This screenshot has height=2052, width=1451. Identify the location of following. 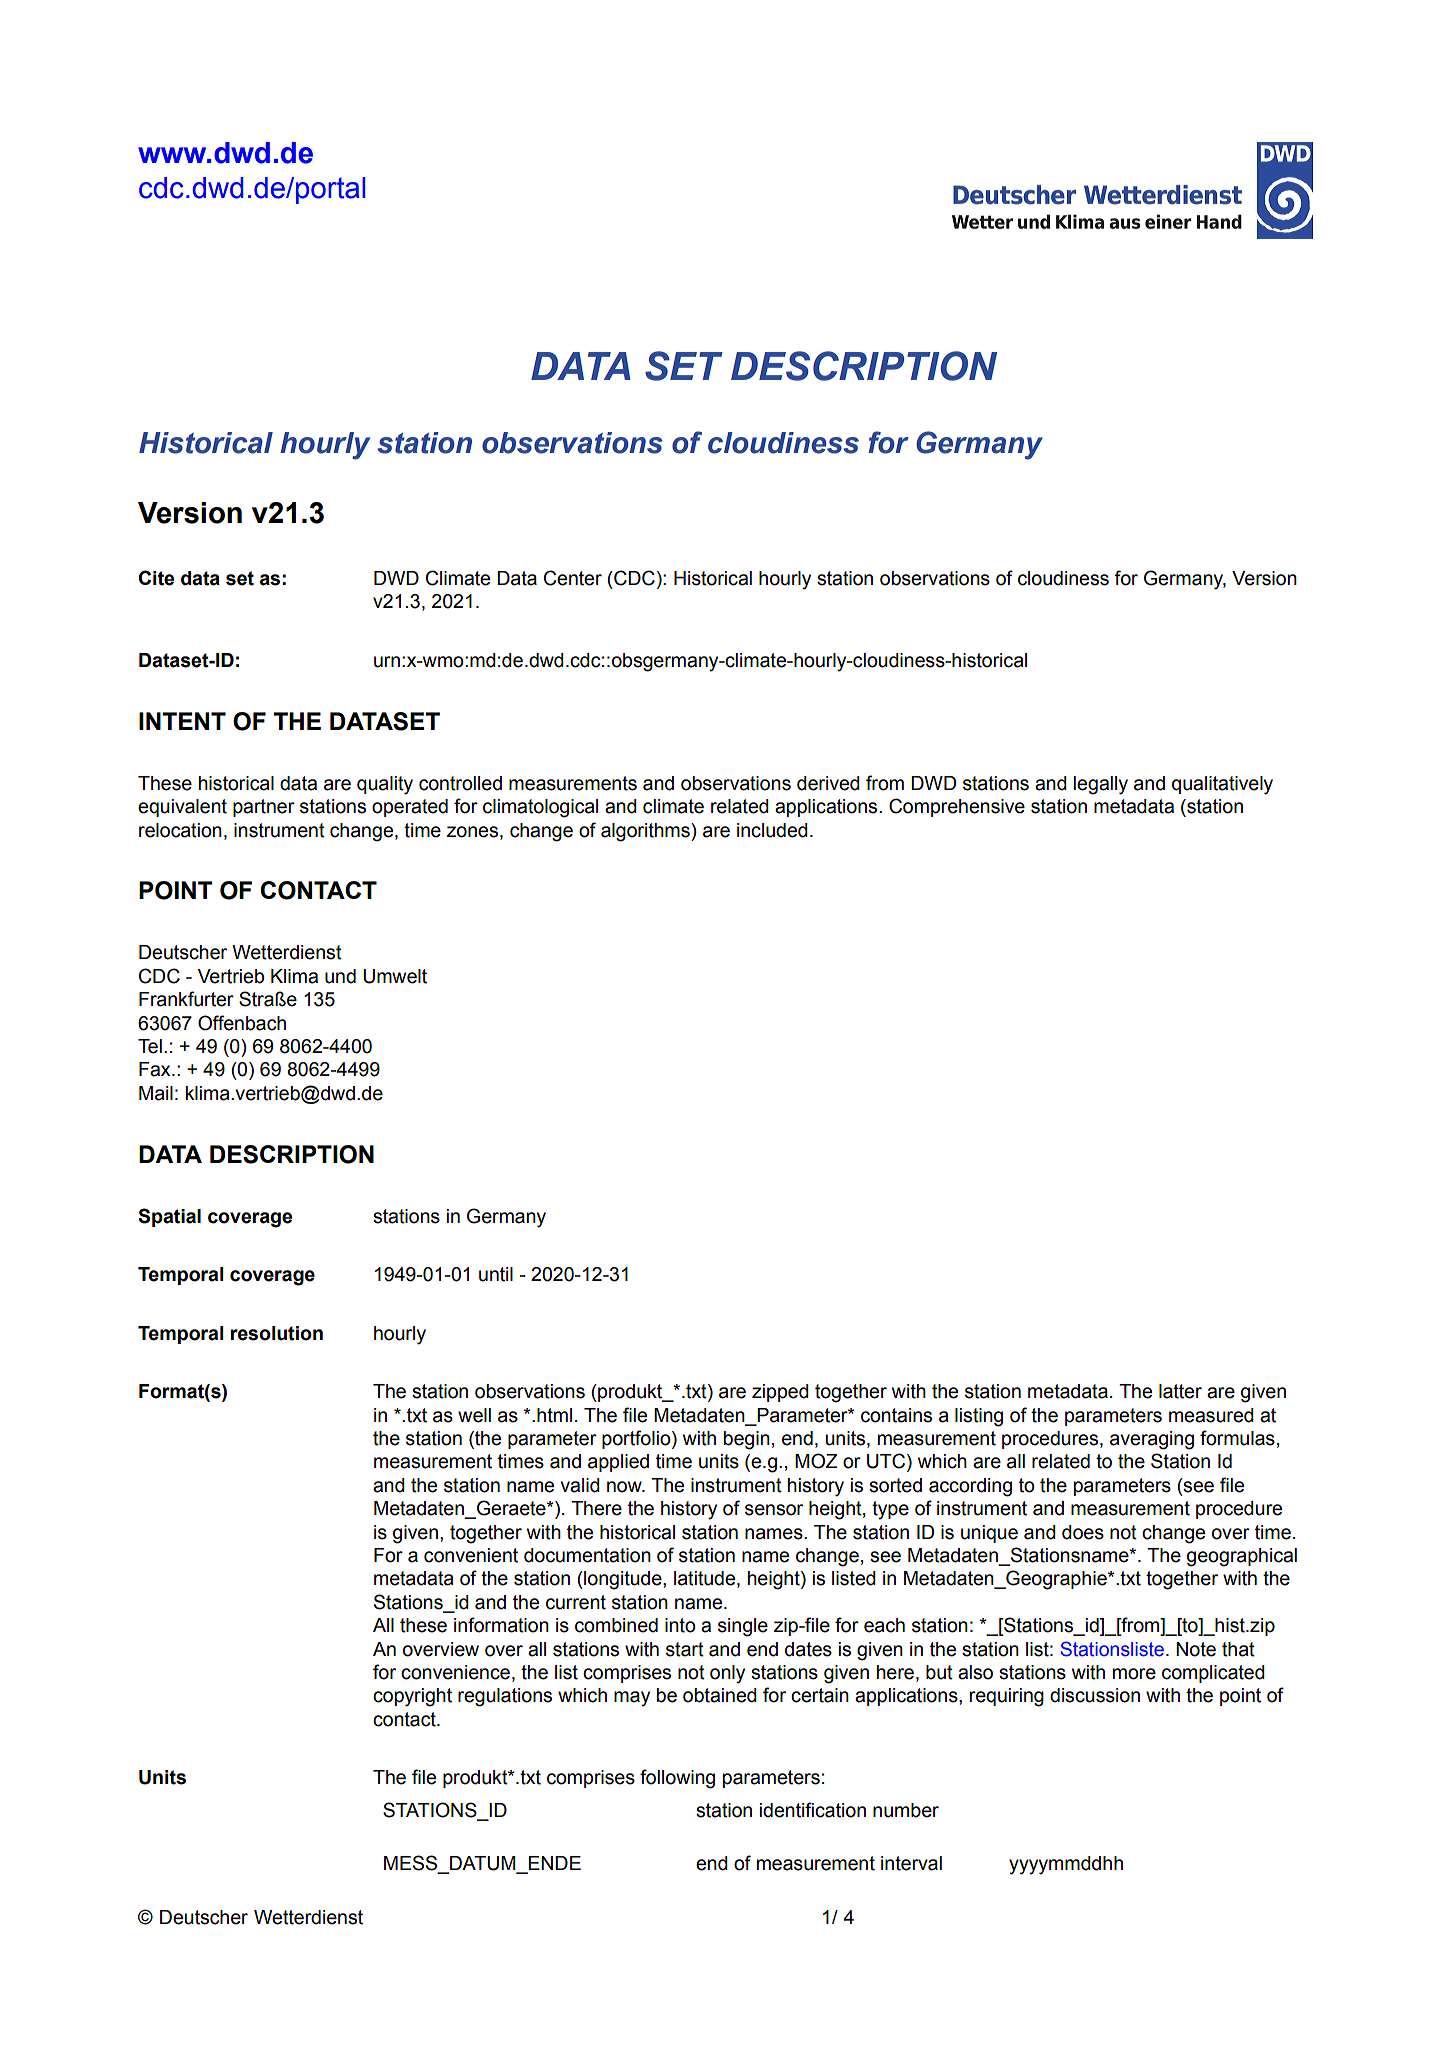
(677, 1779).
